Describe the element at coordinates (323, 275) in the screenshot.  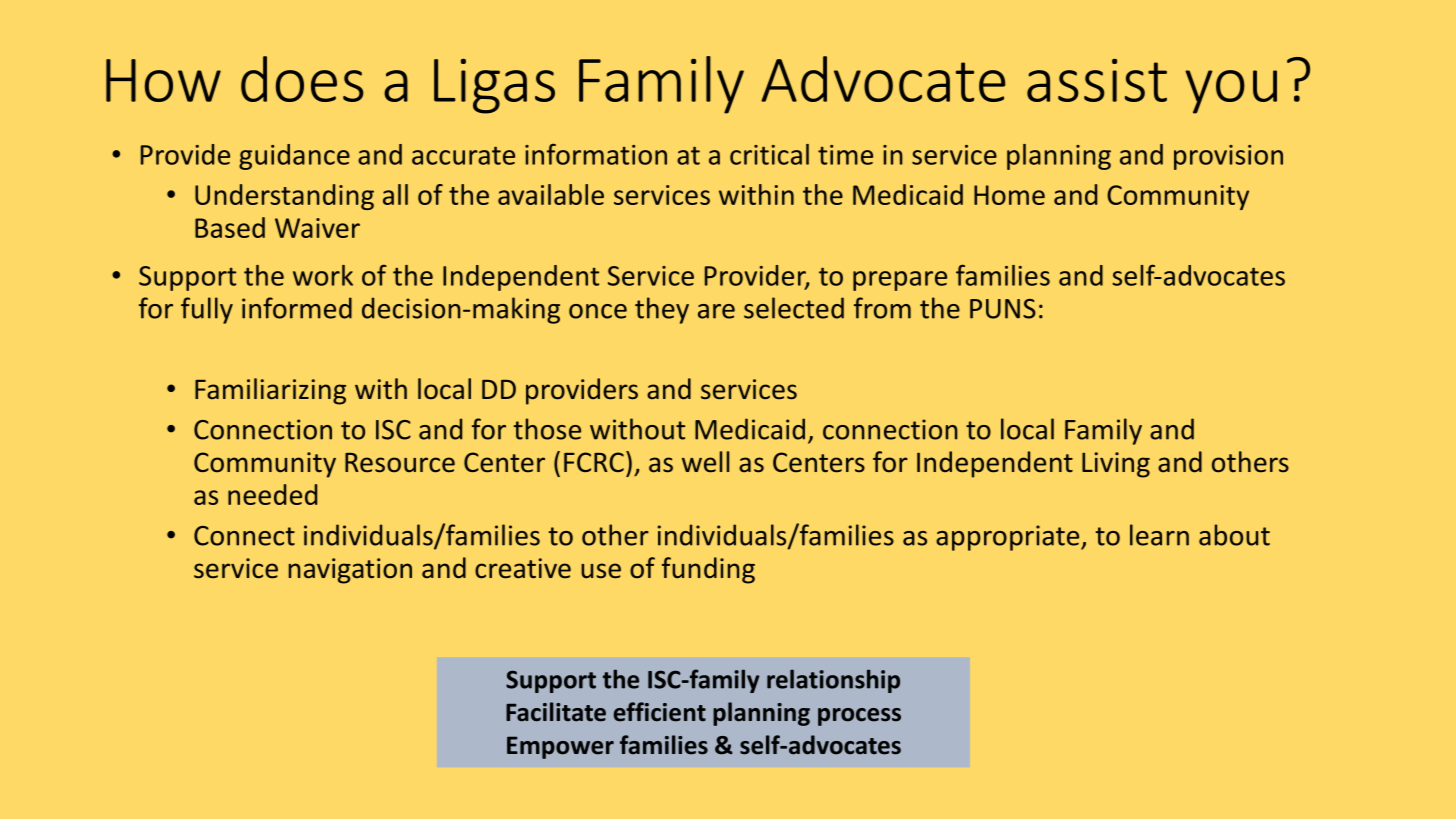
I see `work` at that location.
